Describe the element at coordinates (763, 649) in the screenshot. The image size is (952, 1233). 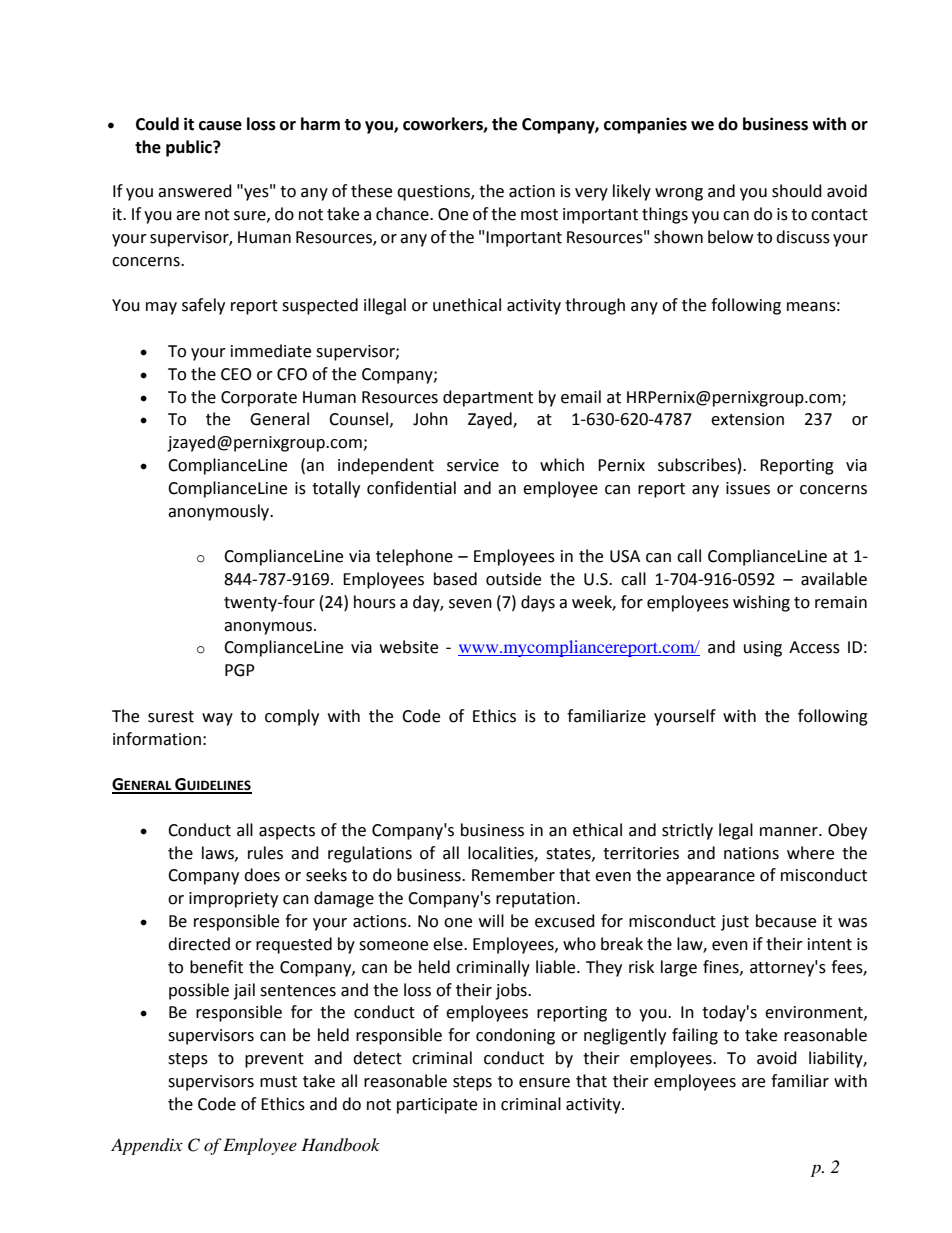
I see `using` at that location.
